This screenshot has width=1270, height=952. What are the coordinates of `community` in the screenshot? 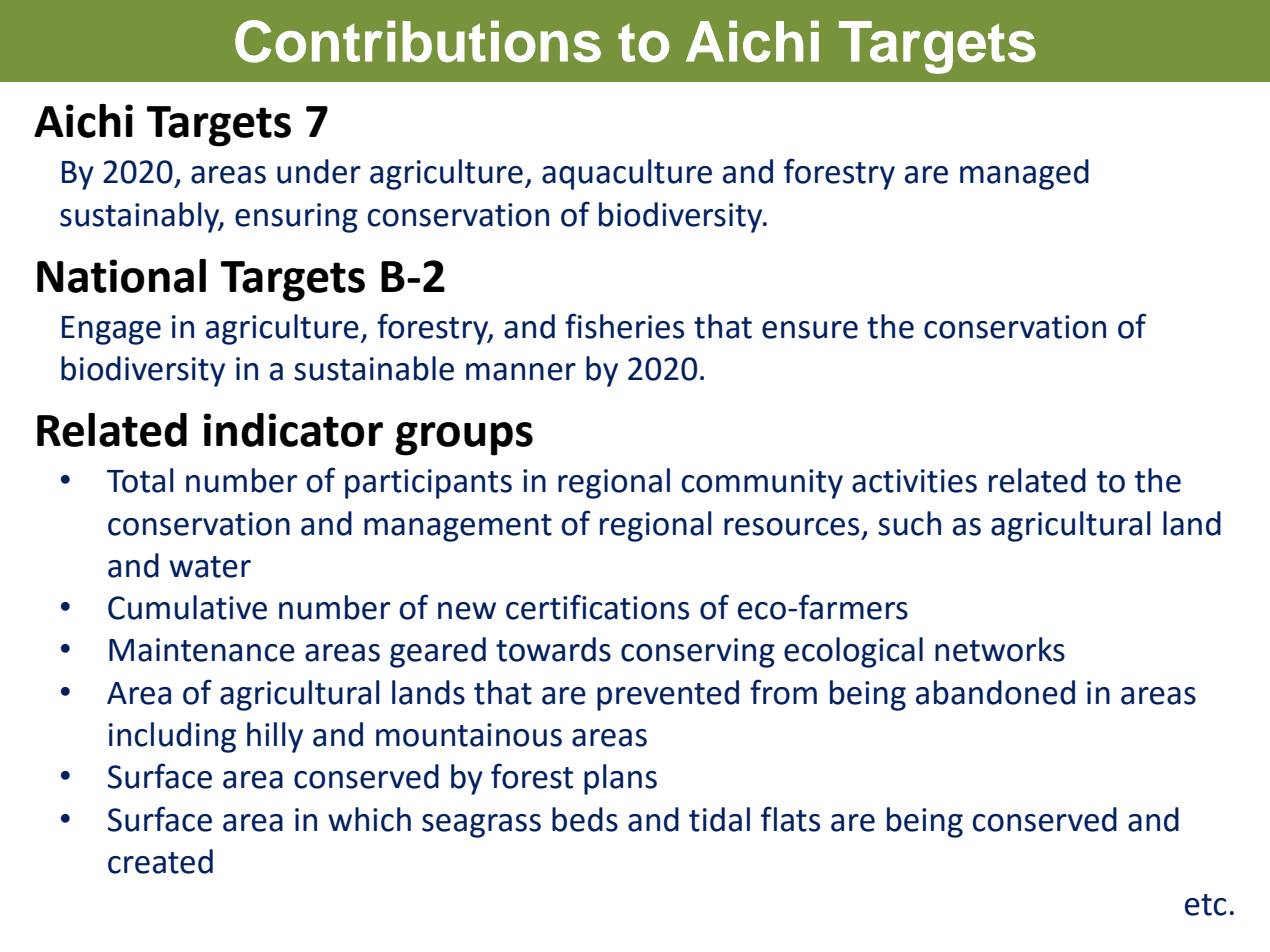 It's located at (762, 484).
